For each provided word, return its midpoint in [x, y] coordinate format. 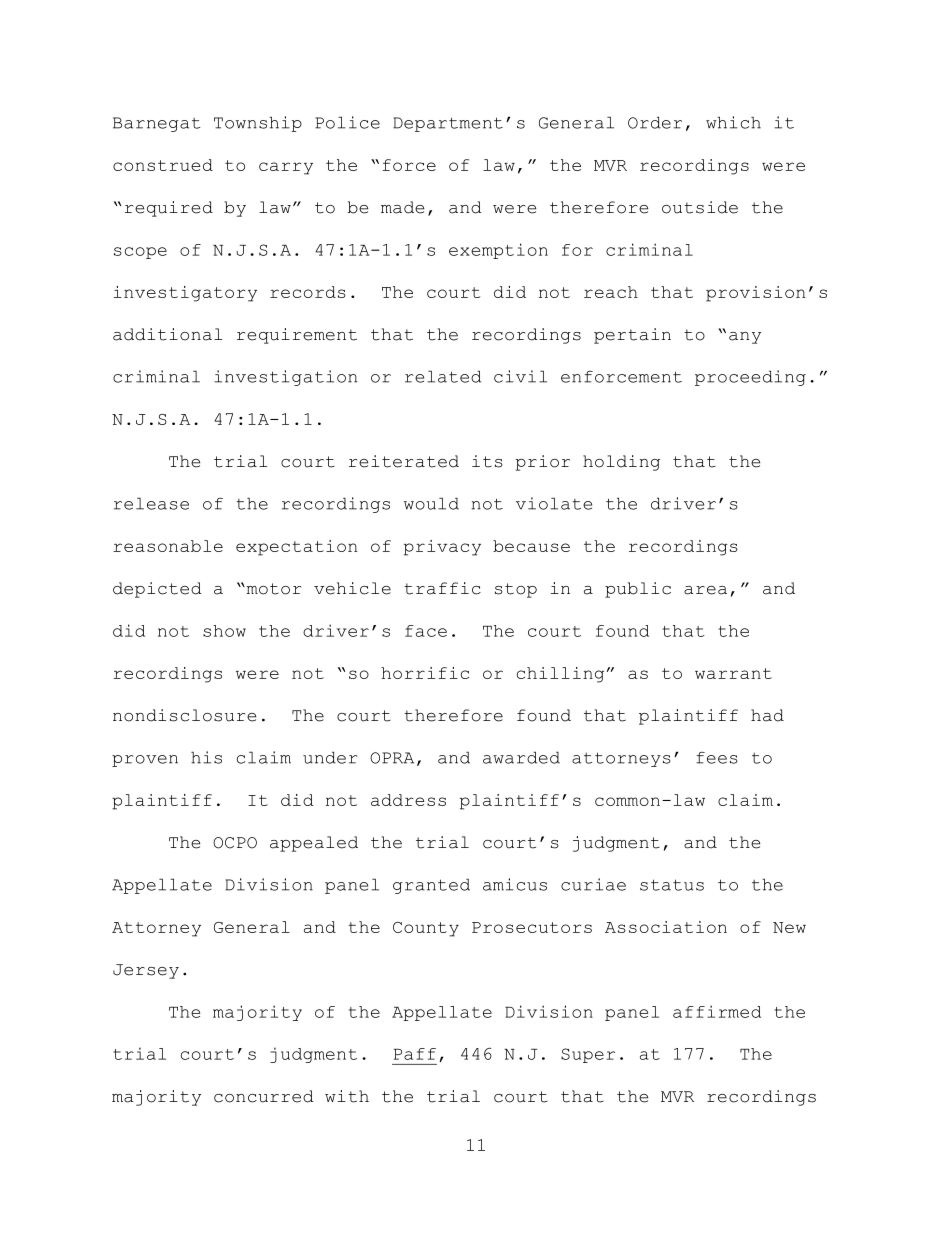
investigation [285, 378]
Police [347, 122]
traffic [442, 588]
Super [588, 1055]
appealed [314, 844]
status [672, 885]
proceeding [750, 378]
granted [431, 886]
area [705, 590]
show [224, 631]
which [733, 122]
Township [258, 124]
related [443, 376]
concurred [264, 1096]
